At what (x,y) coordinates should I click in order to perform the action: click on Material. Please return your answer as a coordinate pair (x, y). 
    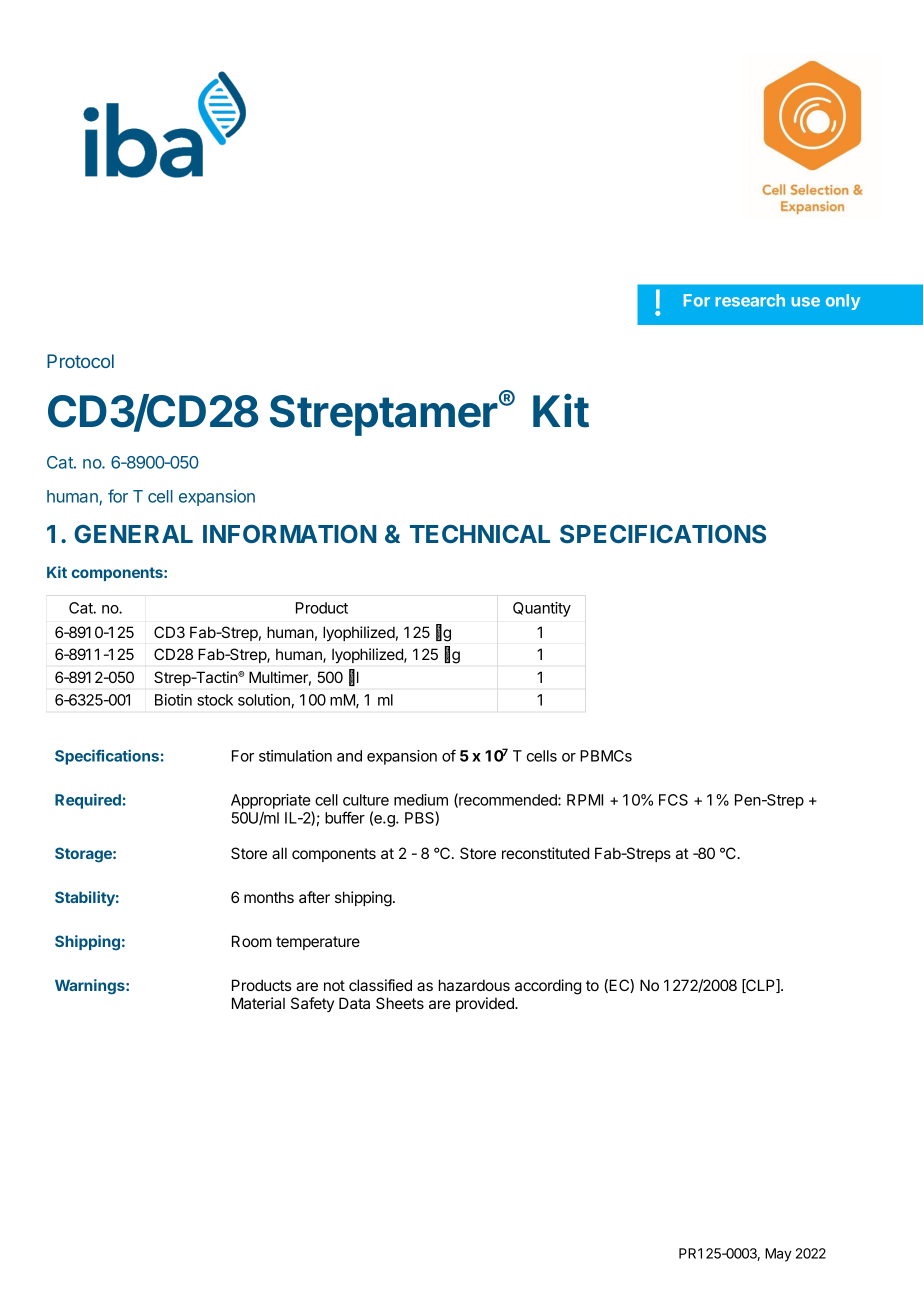
    Looking at the image, I should click on (258, 1003).
